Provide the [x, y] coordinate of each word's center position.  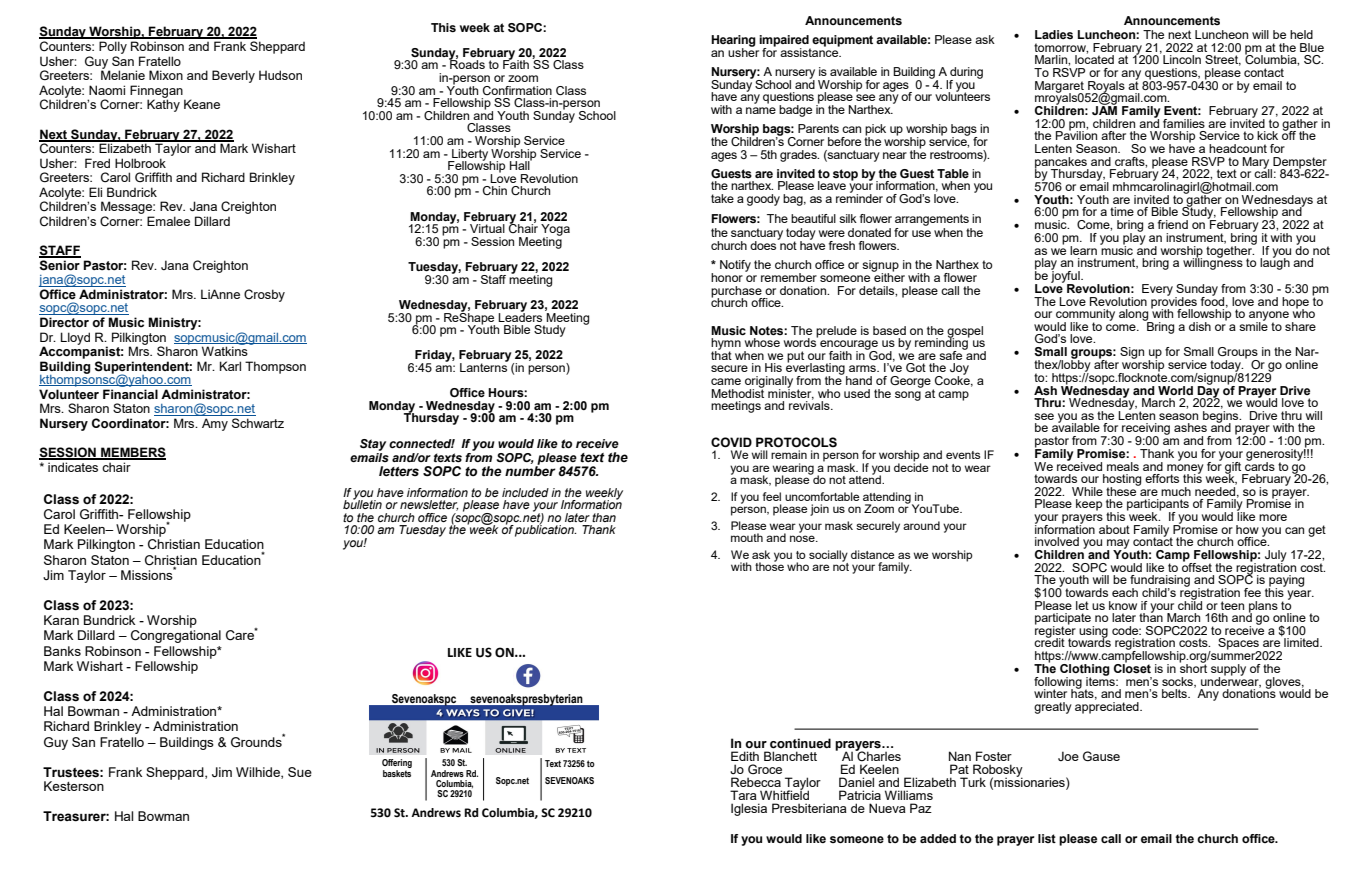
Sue [300, 772]
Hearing [733, 42]
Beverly [233, 76]
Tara [743, 795]
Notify [735, 266]
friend [1173, 224]
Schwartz [258, 423]
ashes [1190, 427]
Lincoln [1182, 59]
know [1123, 605]
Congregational [176, 636]
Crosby [264, 295]
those [769, 565]
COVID [731, 442]
